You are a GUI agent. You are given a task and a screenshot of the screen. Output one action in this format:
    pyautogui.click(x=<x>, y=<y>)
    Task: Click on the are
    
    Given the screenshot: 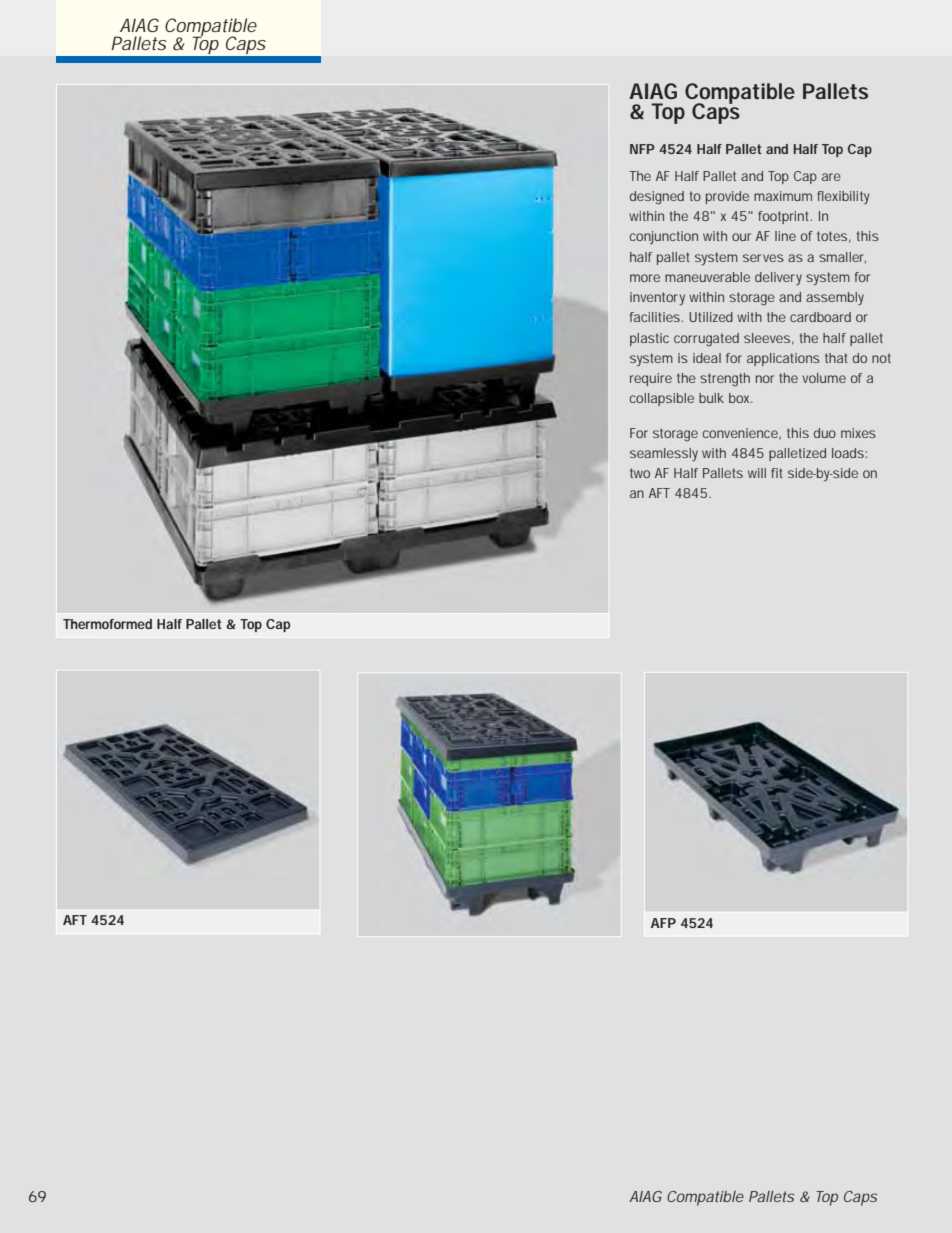 What is the action you would take?
    pyautogui.click(x=831, y=177)
